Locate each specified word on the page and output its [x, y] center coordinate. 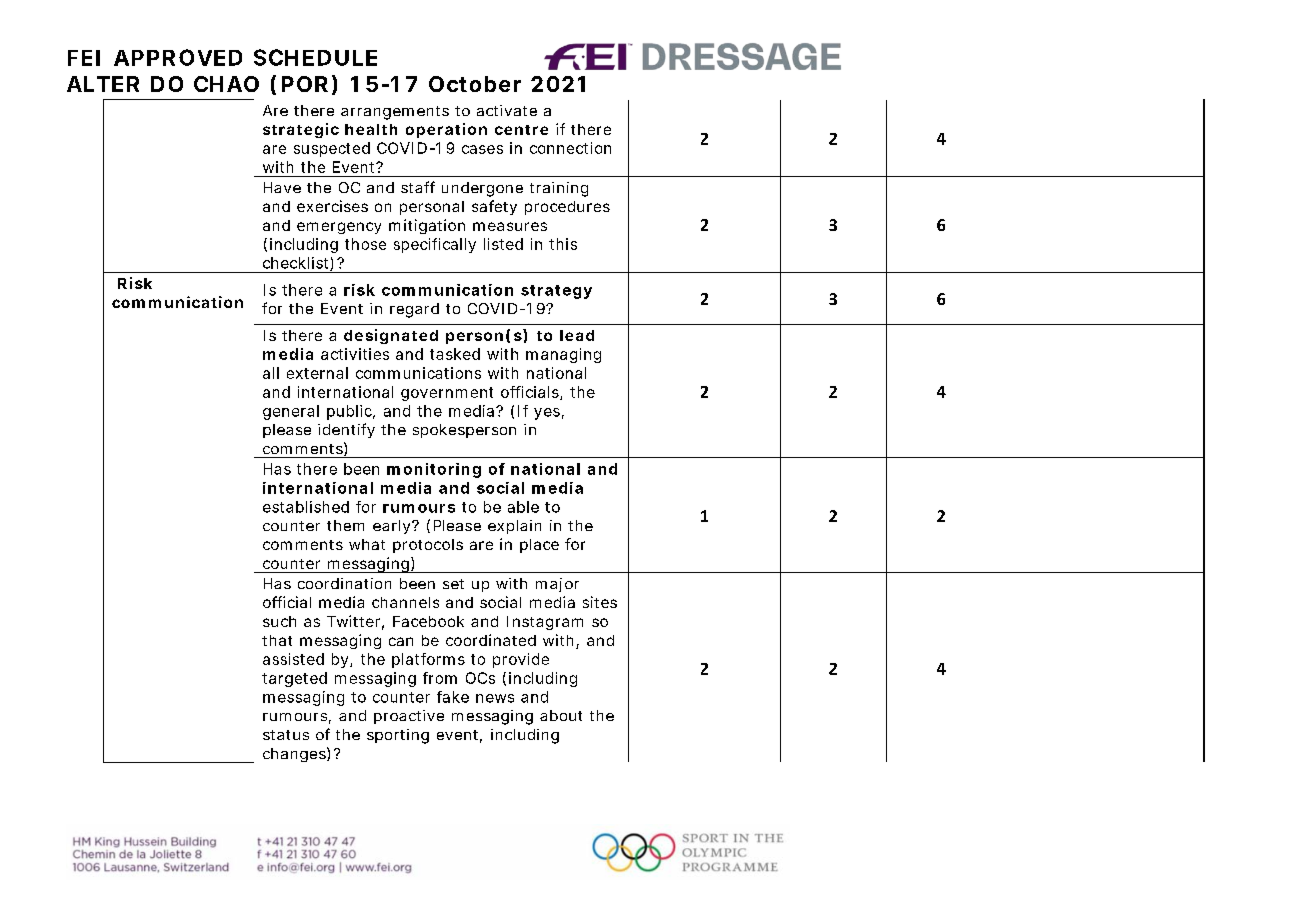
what [367, 544]
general [291, 412]
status [286, 735]
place [539, 546]
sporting [398, 736]
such [279, 621]
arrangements [395, 113]
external [317, 373]
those [365, 244]
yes [547, 414]
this [563, 244]
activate [507, 110]
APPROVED [178, 57]
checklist [297, 264]
